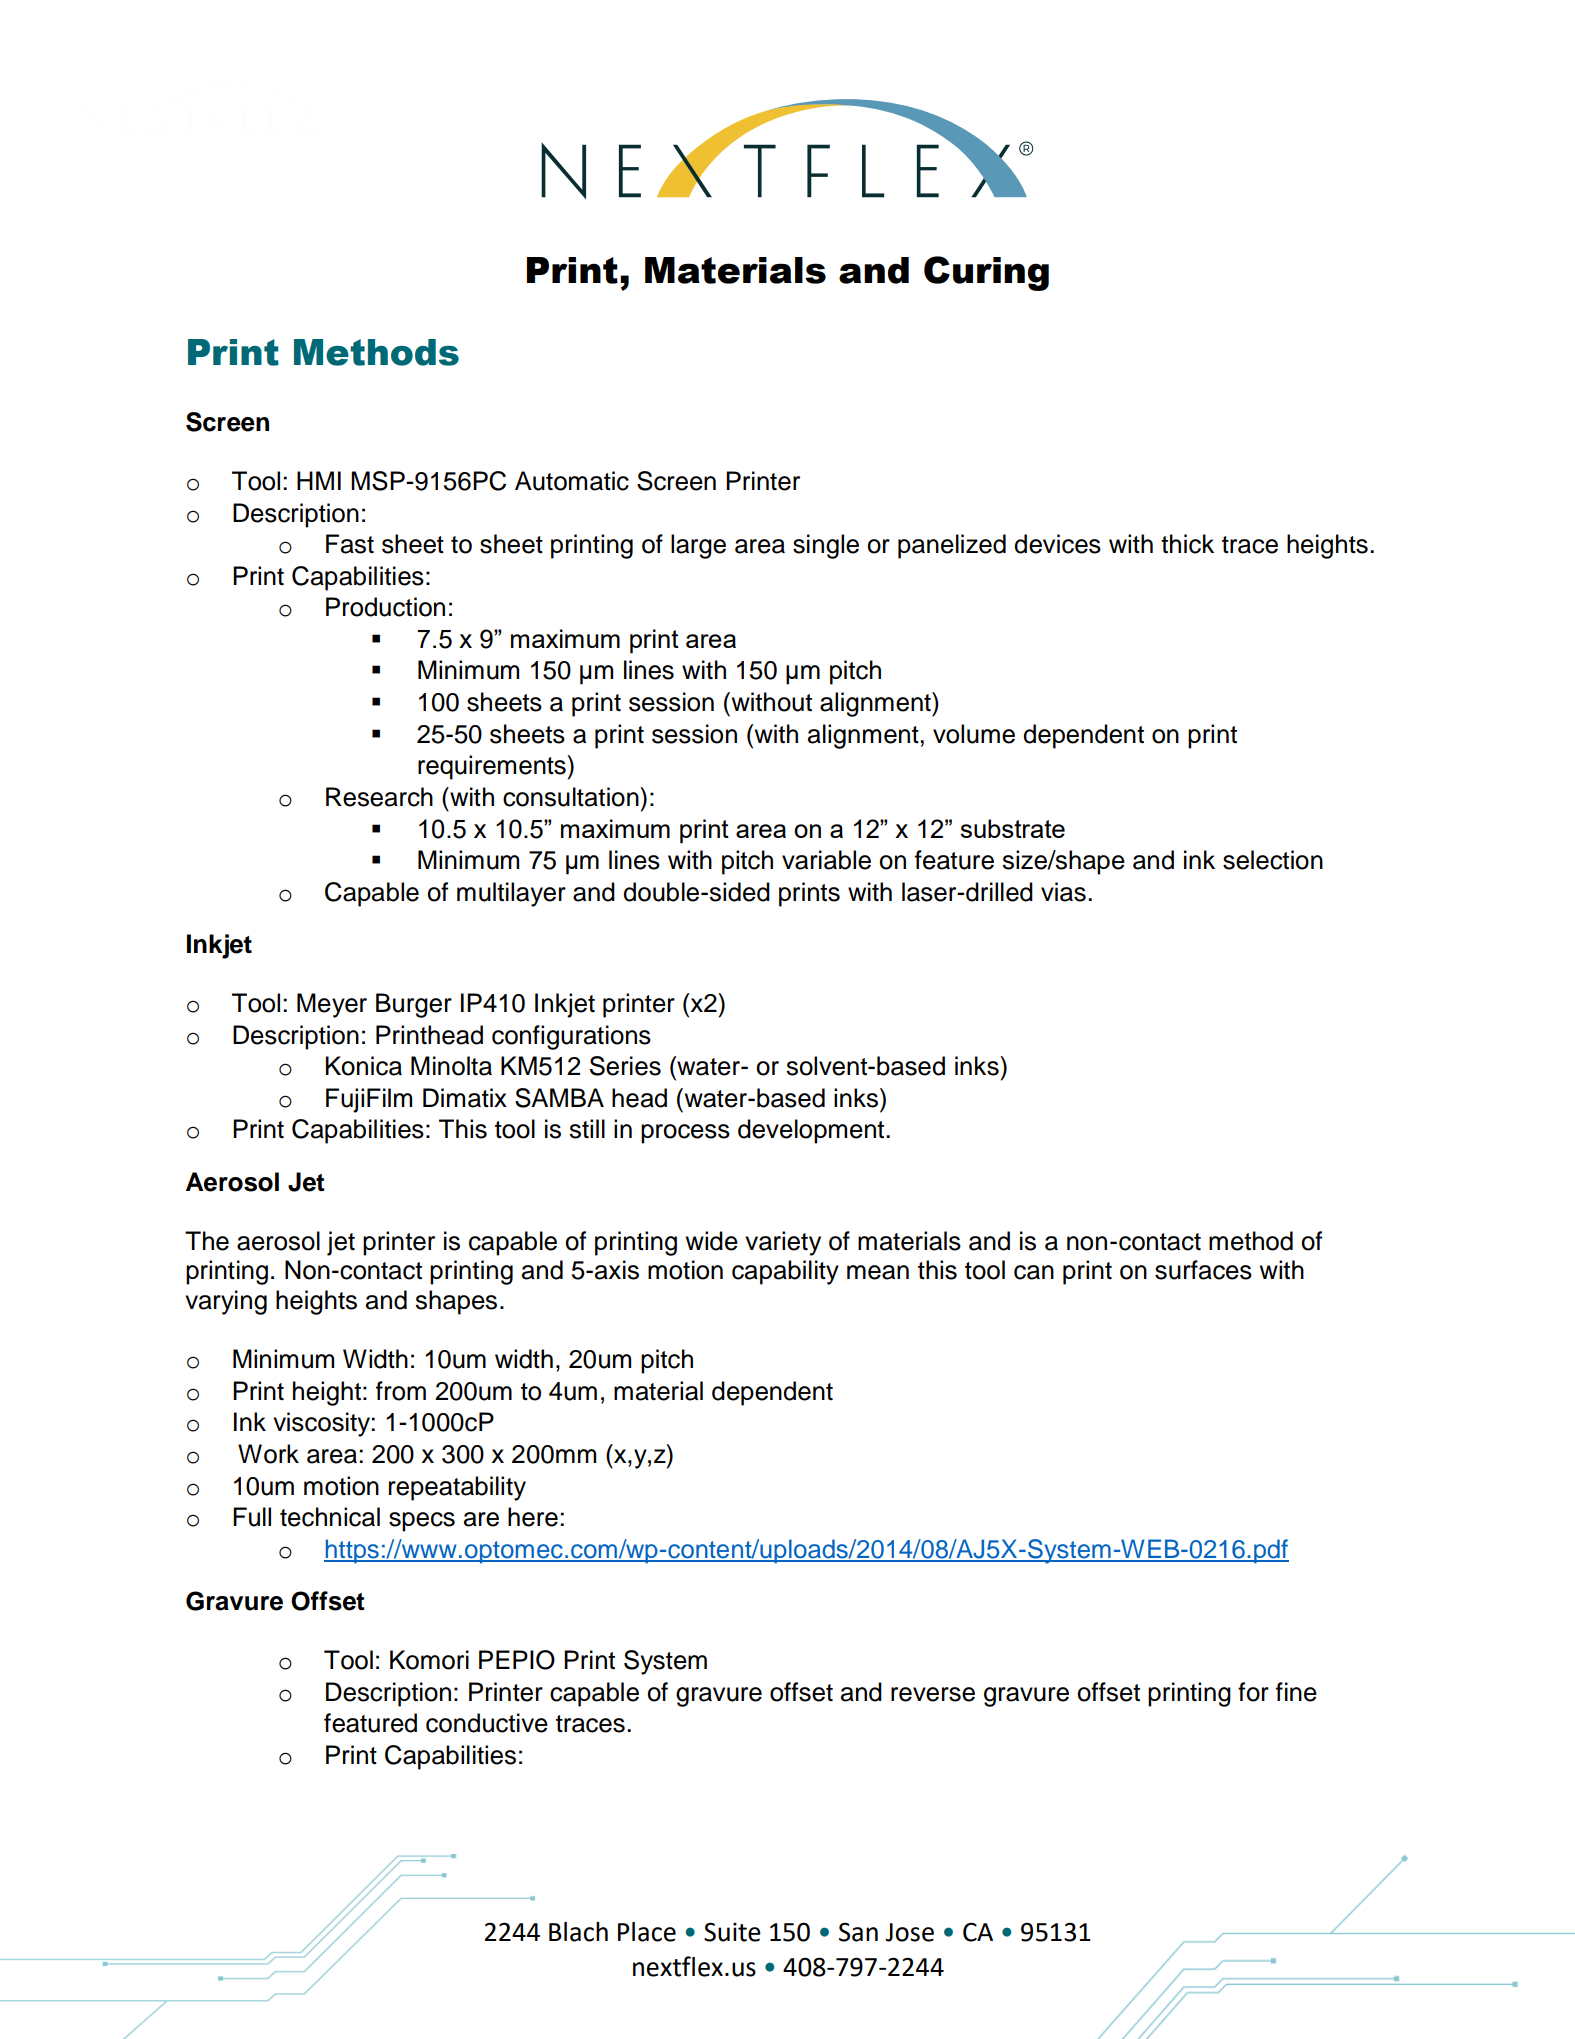 This document has width=1575, height=2039. Describe the element at coordinates (332, 1005) in the document. I see `Meyer` at that location.
